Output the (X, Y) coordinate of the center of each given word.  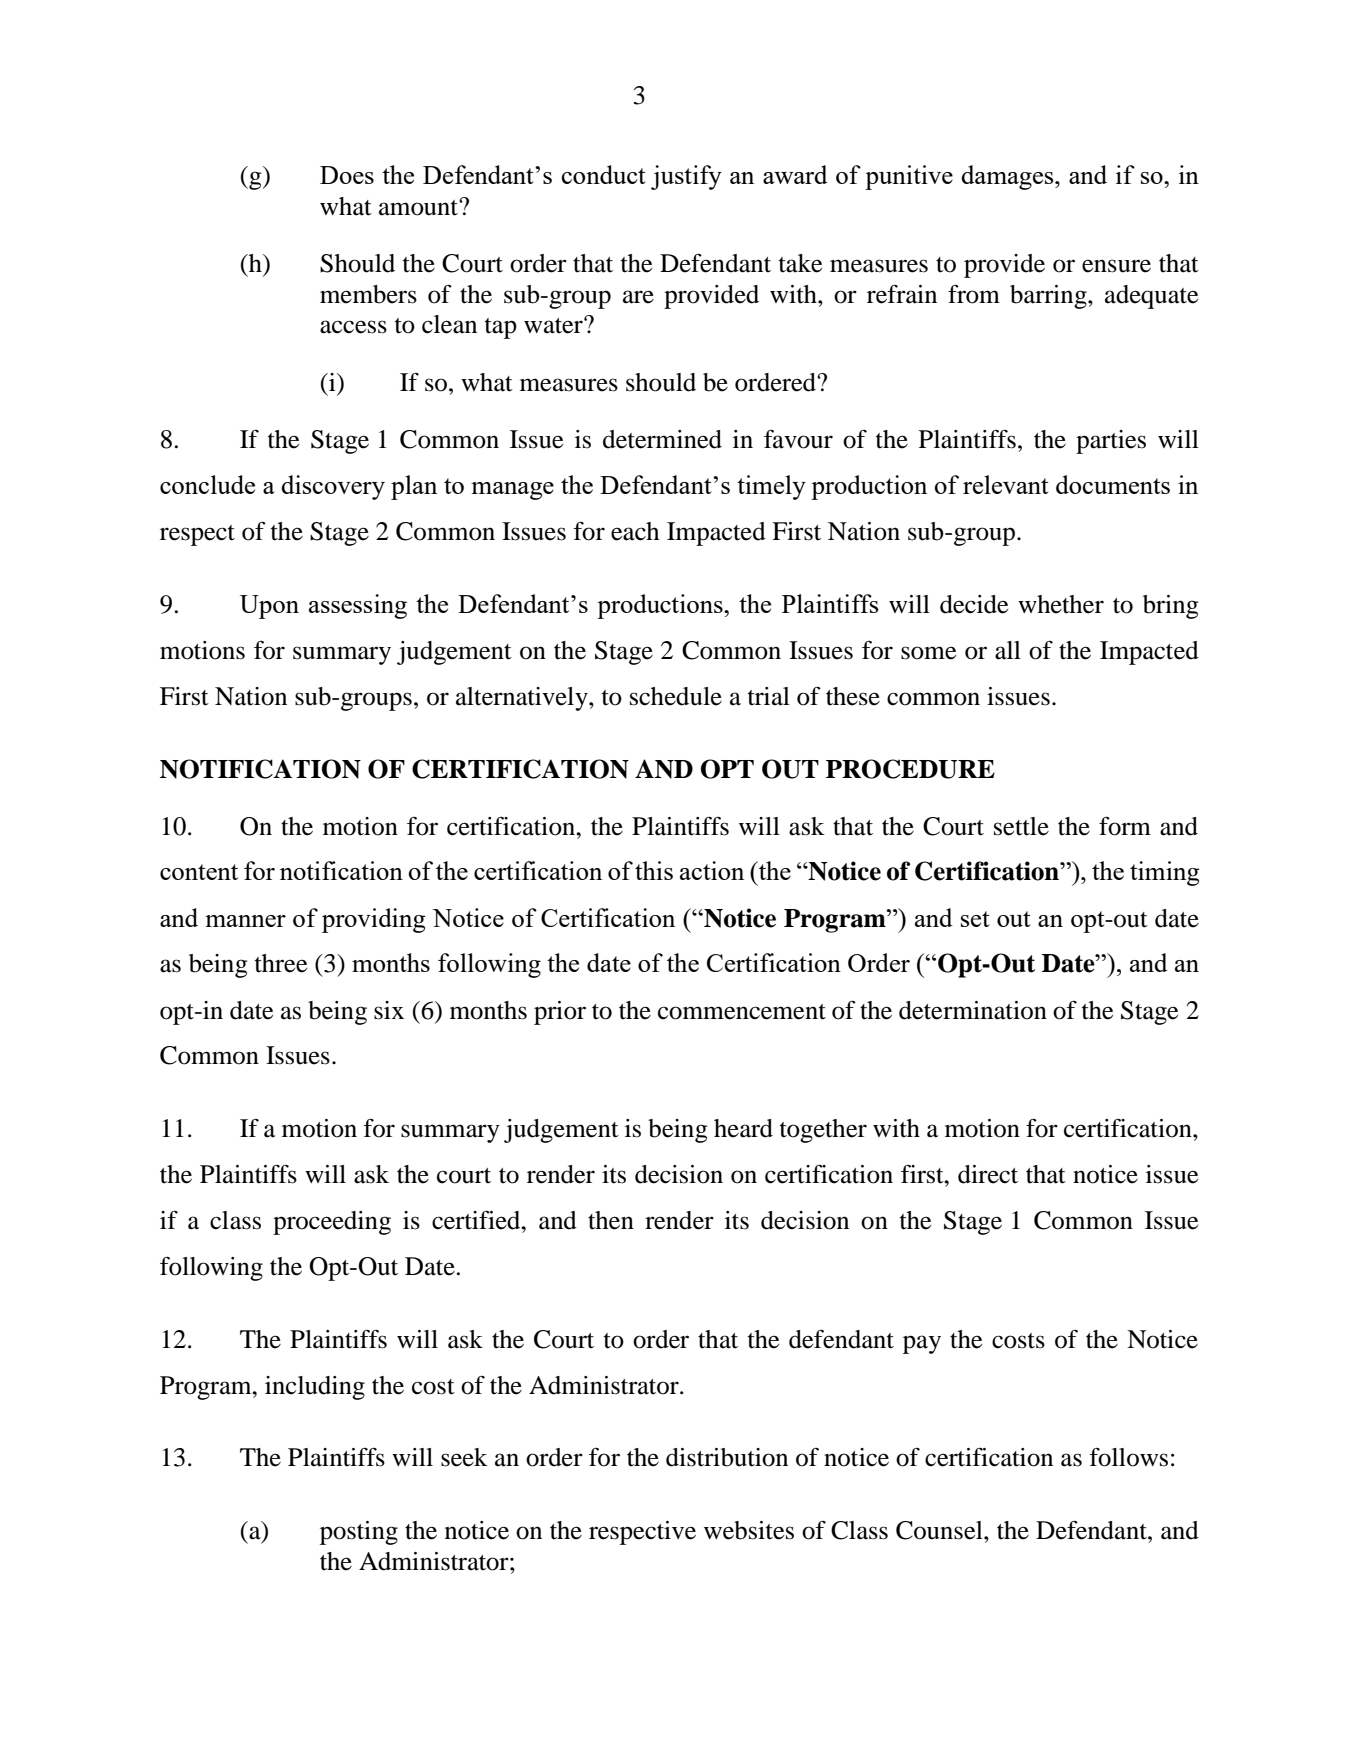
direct (988, 1174)
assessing (358, 606)
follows (1128, 1457)
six (389, 1010)
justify (686, 177)
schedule (676, 696)
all (1008, 650)
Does (347, 175)
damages (1008, 177)
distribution (727, 1457)
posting (359, 1533)
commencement (742, 1012)
